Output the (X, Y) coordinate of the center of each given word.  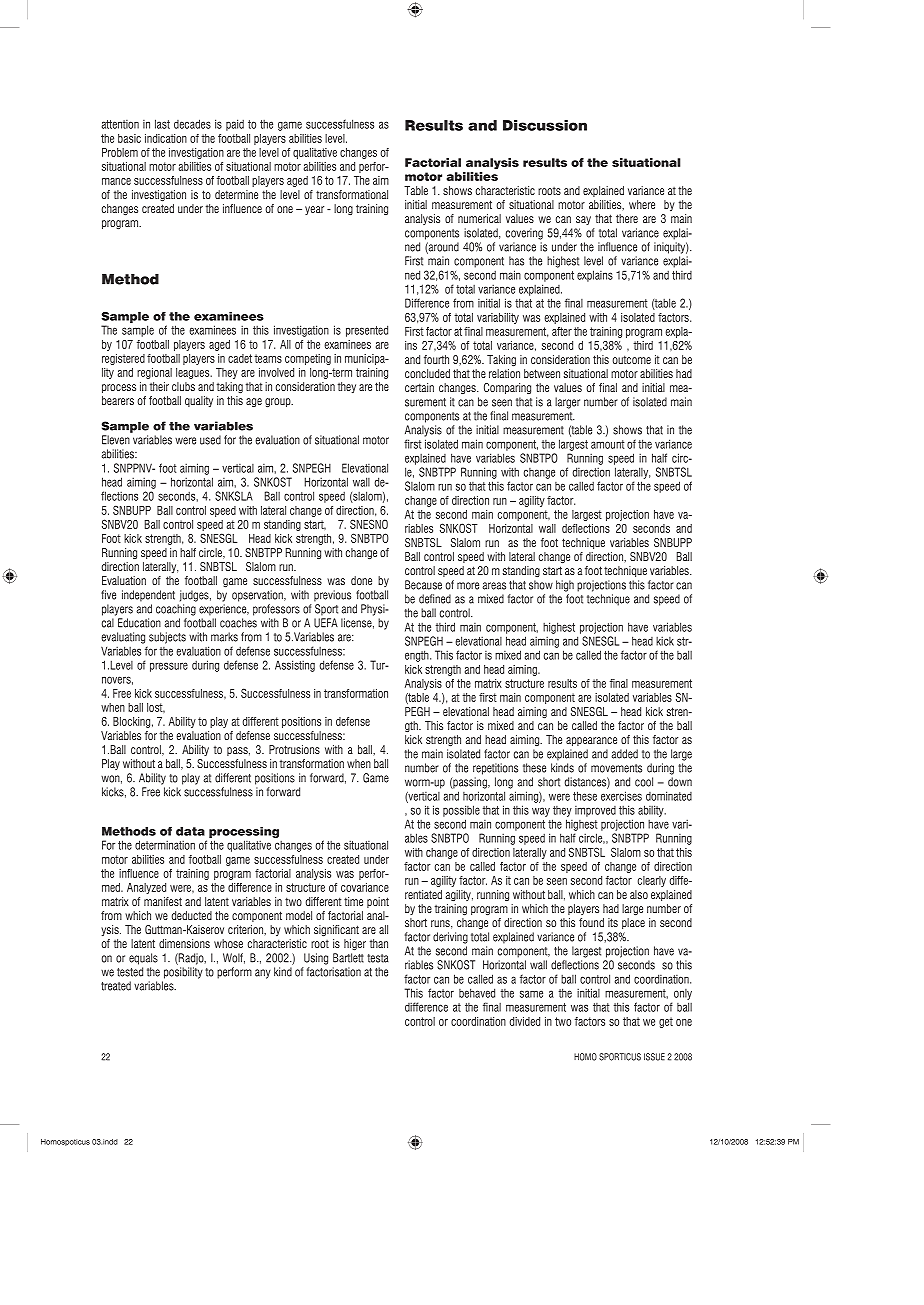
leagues (194, 373)
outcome (631, 359)
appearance (591, 741)
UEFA (326, 623)
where (642, 204)
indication (166, 138)
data (190, 831)
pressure (169, 667)
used (210, 440)
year (314, 210)
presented (367, 331)
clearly (652, 881)
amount (608, 444)
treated (116, 986)
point (378, 902)
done (361, 580)
